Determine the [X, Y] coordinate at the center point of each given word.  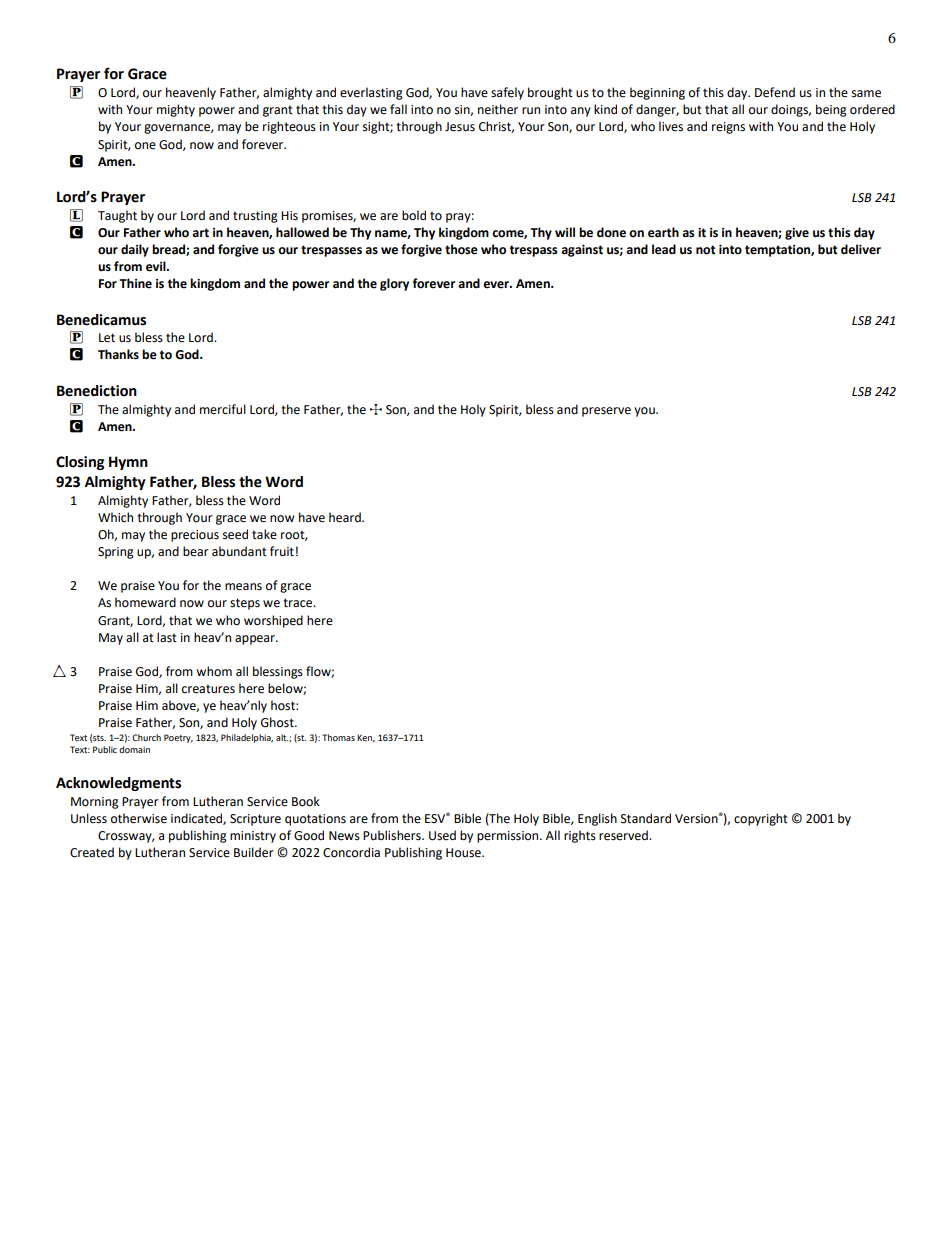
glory [394, 284]
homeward [145, 602]
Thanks [118, 354]
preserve [606, 412]
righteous [289, 127]
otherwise [139, 818]
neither [498, 109]
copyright [761, 819]
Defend [775, 92]
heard [346, 517]
